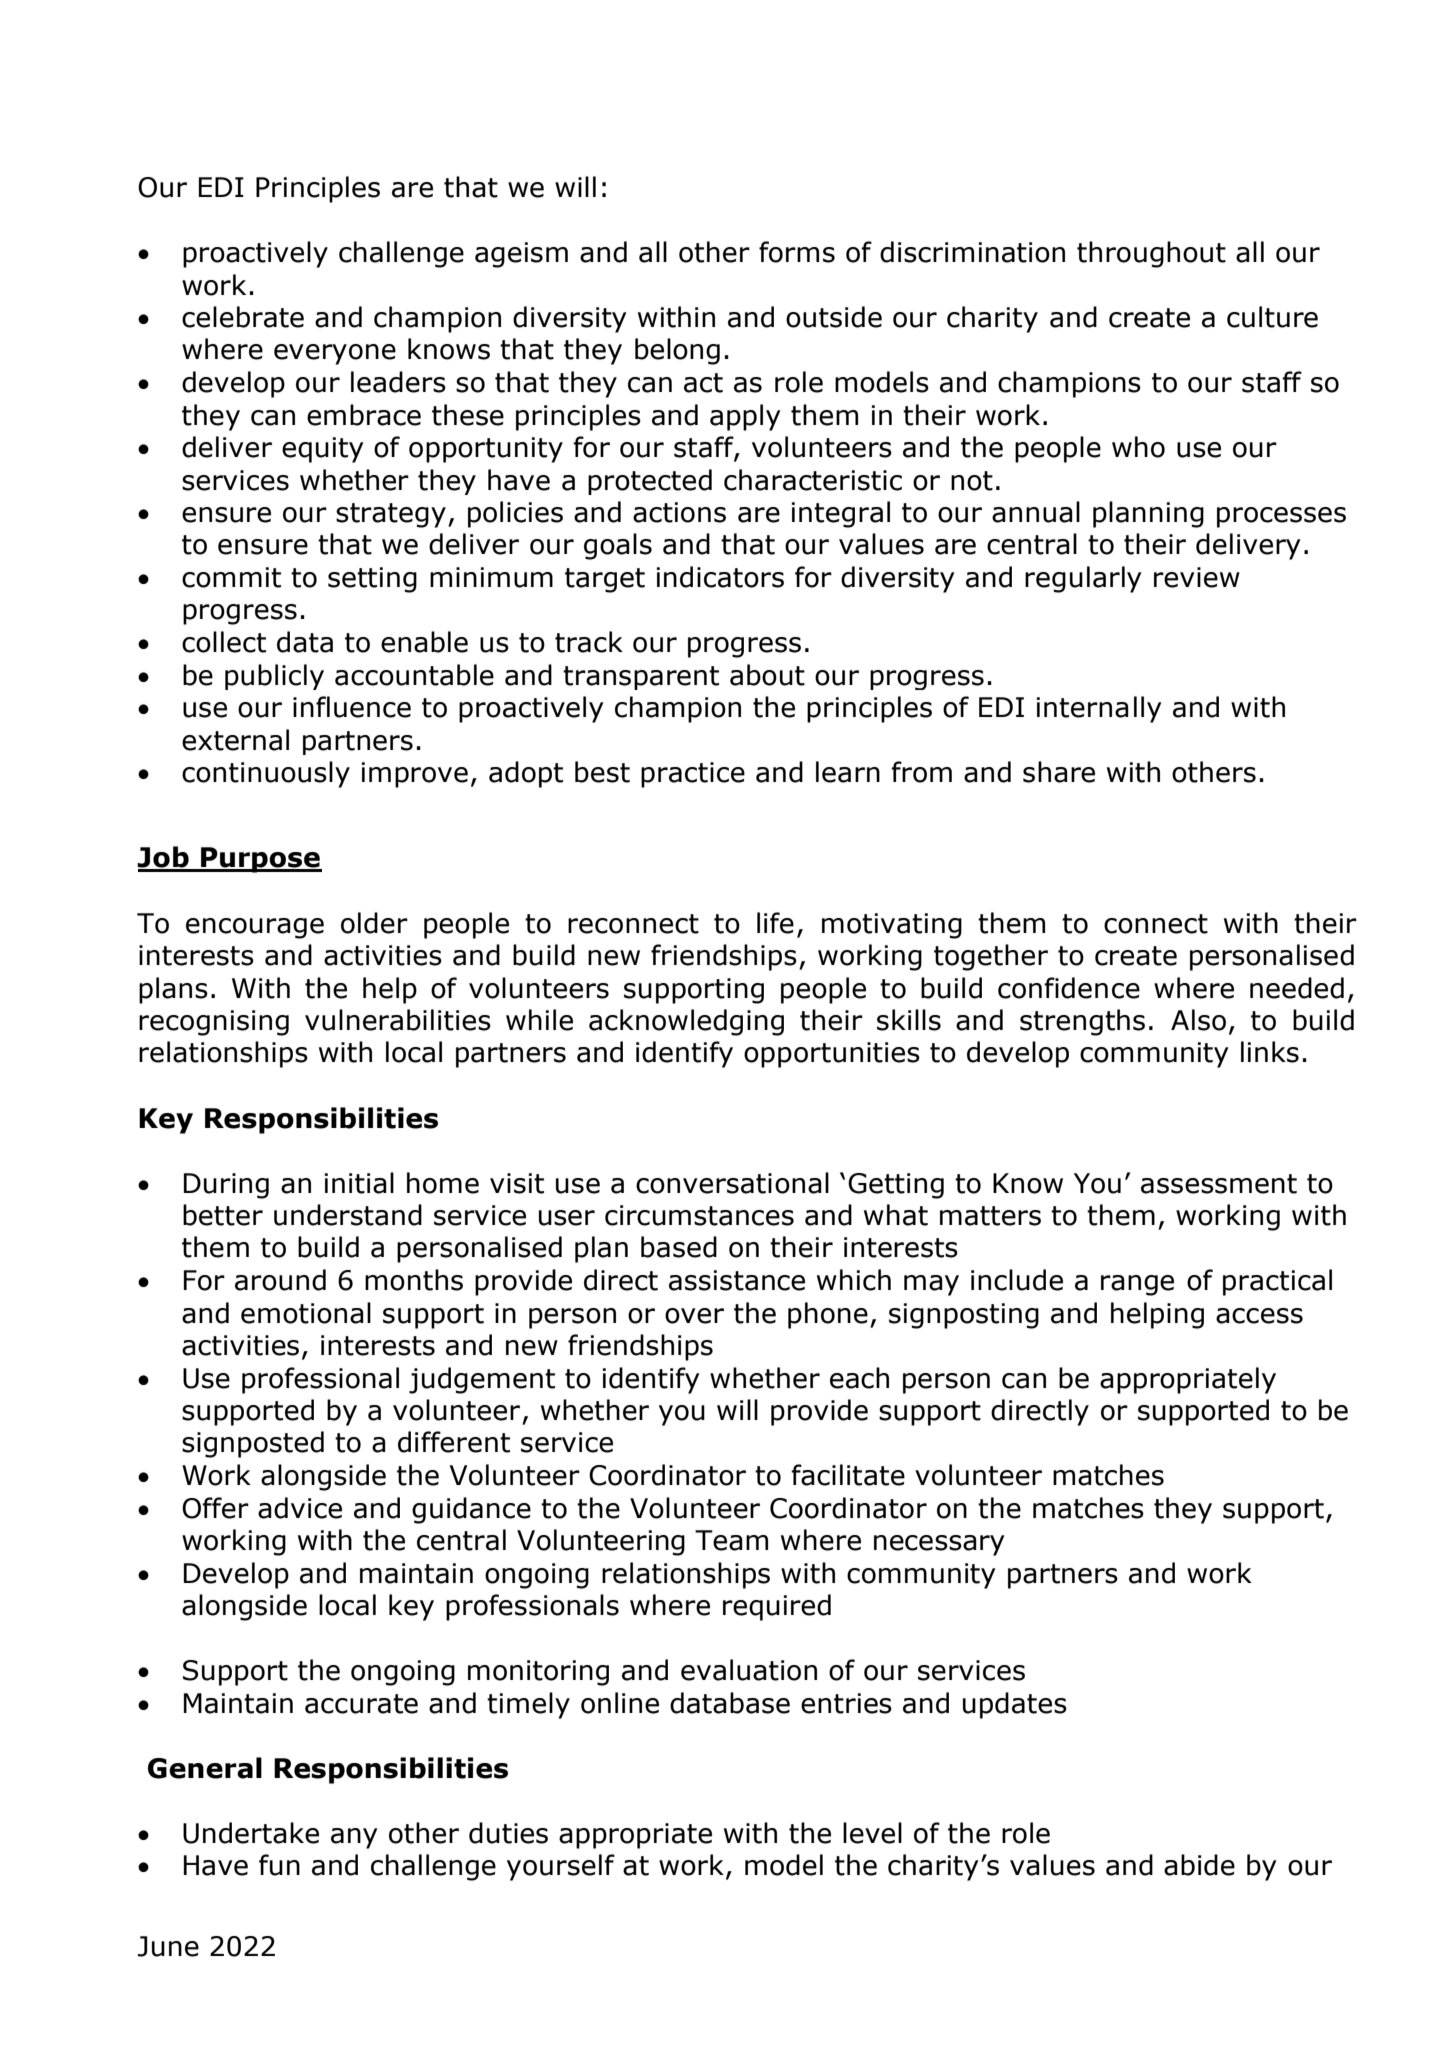  I want to click on conversational, so click(732, 1183).
